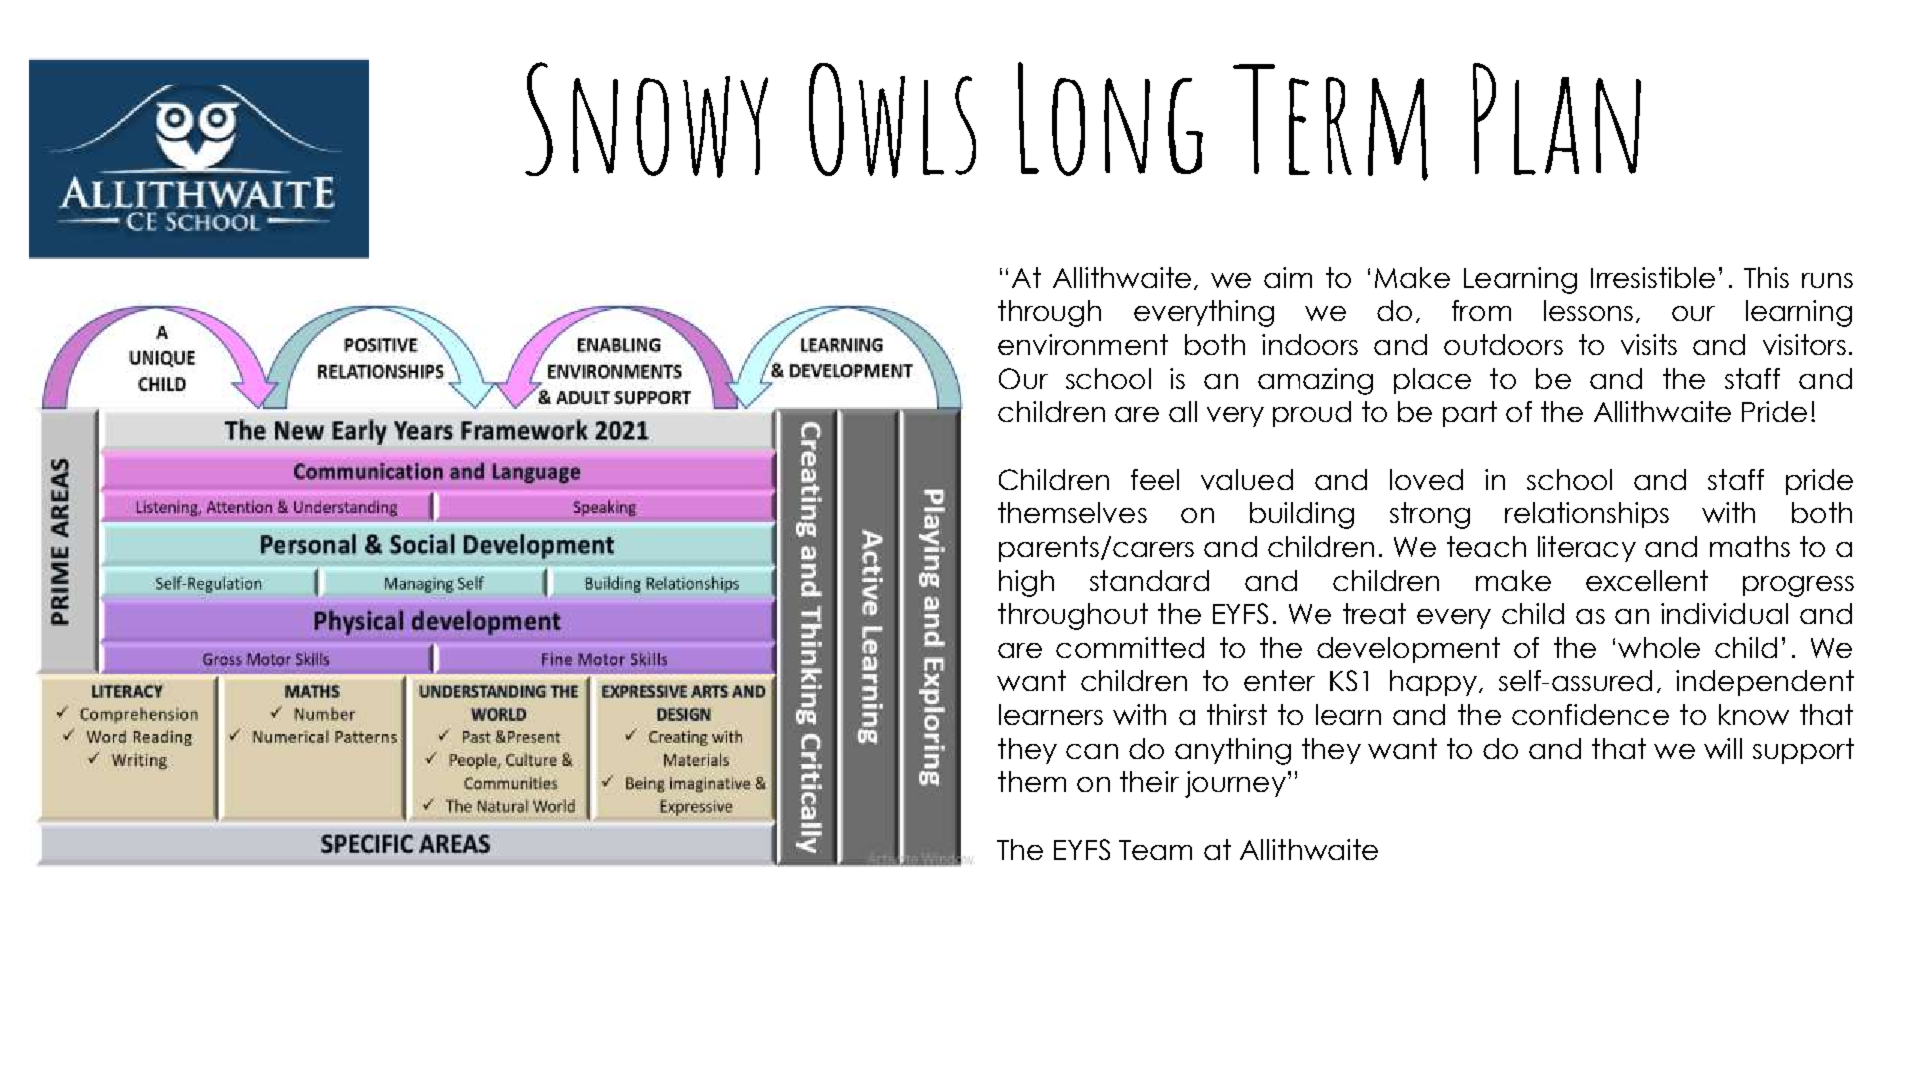 This page has height=1081, width=1921. What do you see at coordinates (892, 120) in the page?
I see `Owls` at bounding box center [892, 120].
